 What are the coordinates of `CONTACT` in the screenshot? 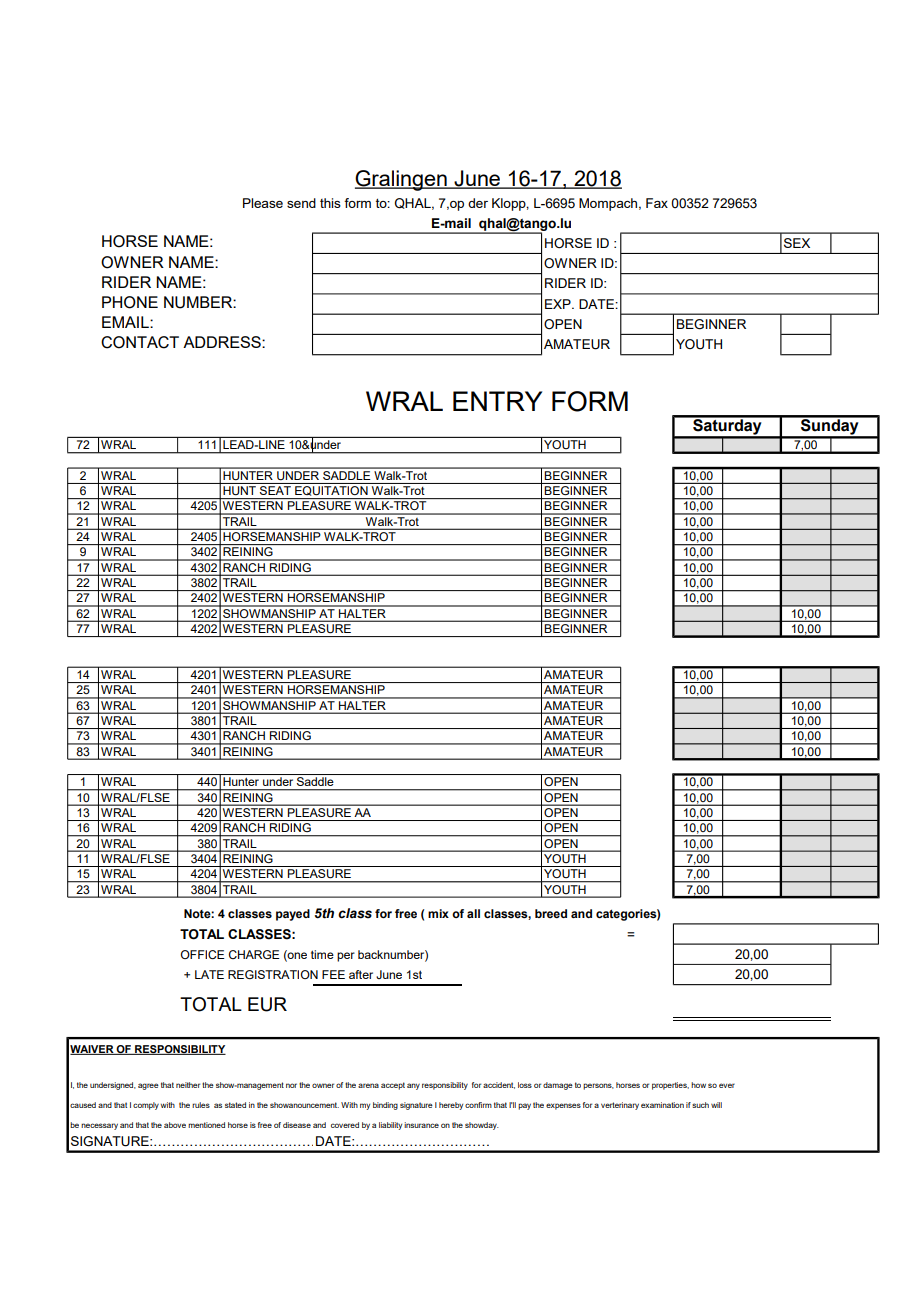 It's located at (140, 342).
